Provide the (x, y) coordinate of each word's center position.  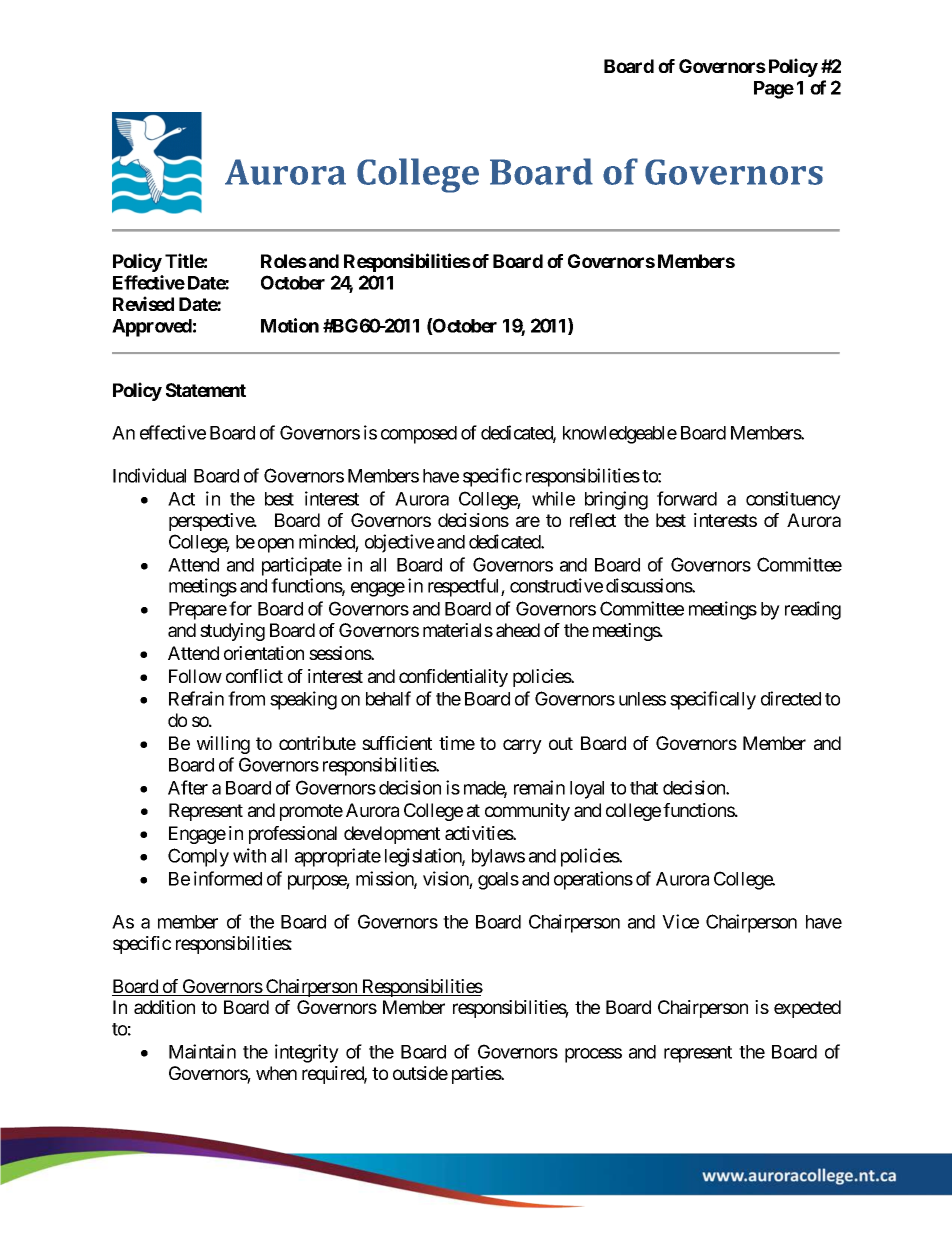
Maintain (202, 1051)
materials (458, 630)
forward (687, 498)
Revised (143, 303)
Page (774, 90)
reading (813, 610)
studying (232, 632)
